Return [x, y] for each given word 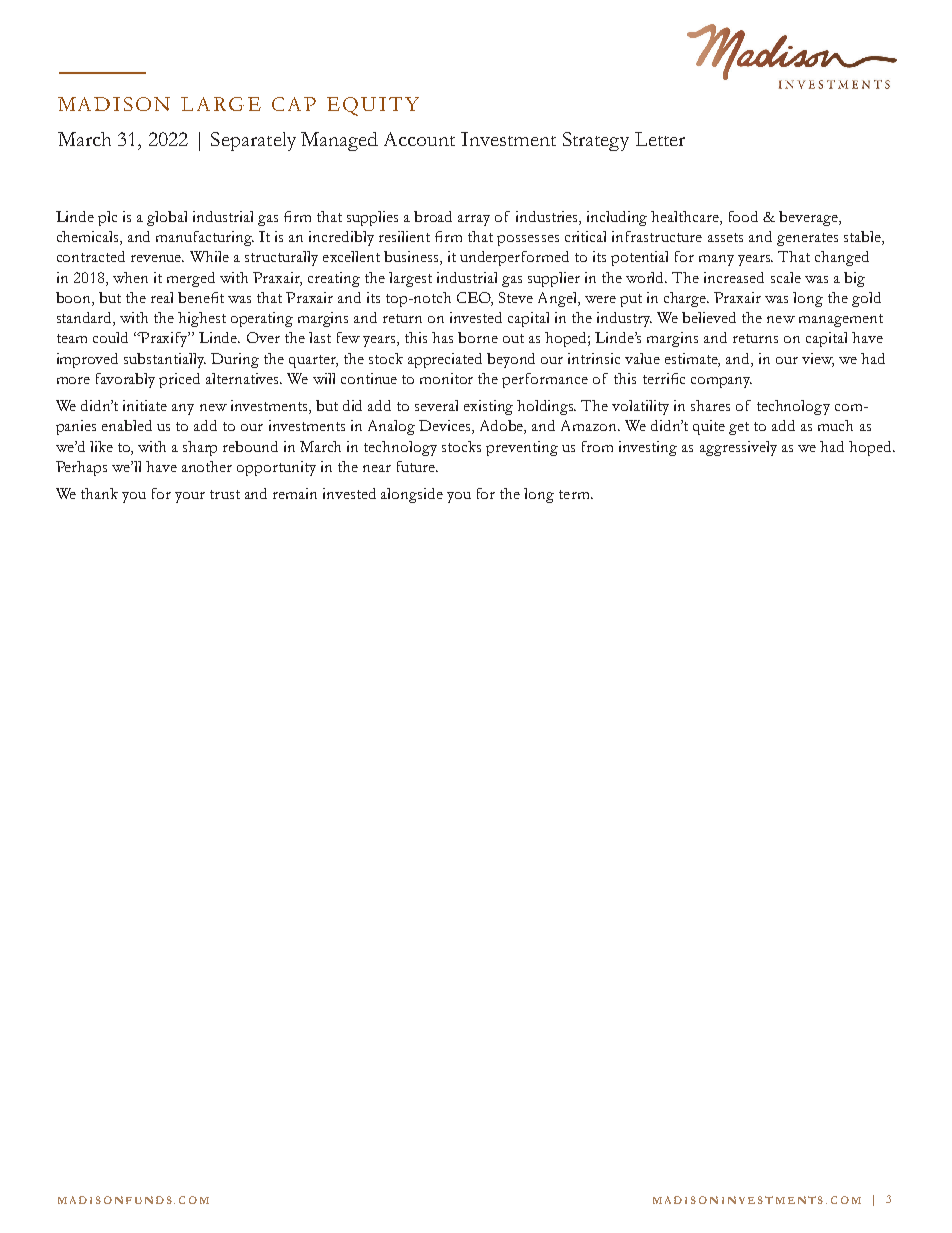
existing [488, 407]
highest [202, 319]
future [417, 466]
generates [807, 239]
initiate [145, 405]
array [474, 220]
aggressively [738, 448]
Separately [253, 141]
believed [709, 317]
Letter [660, 139]
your [190, 497]
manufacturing [205, 238]
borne [478, 337]
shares [710, 405]
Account [419, 139]
